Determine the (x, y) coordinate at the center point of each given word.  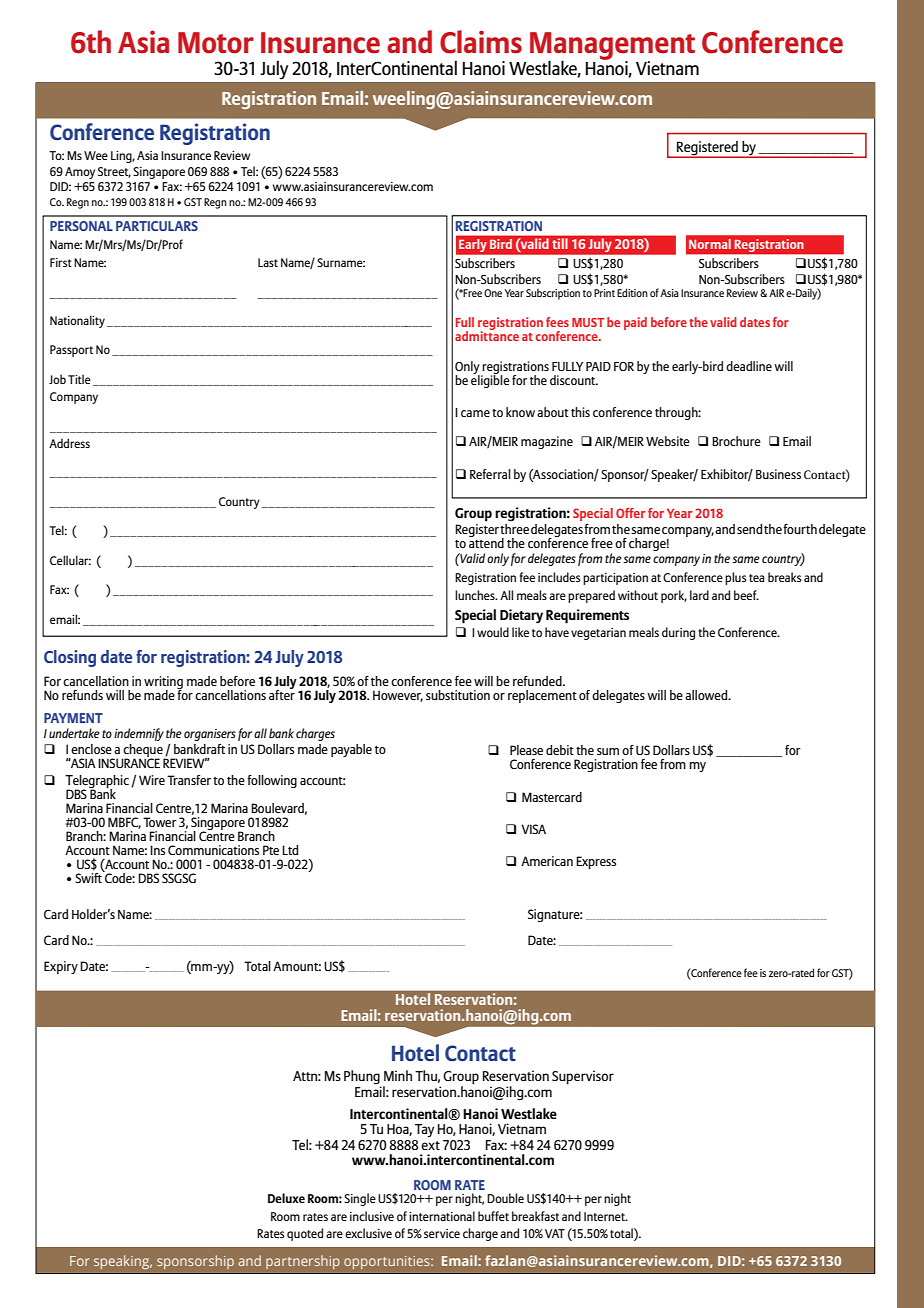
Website (668, 441)
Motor (216, 43)
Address (69, 443)
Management (612, 47)
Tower (160, 822)
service (442, 1233)
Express (596, 862)
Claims (481, 42)
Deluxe (286, 1198)
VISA (533, 829)
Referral (490, 474)
